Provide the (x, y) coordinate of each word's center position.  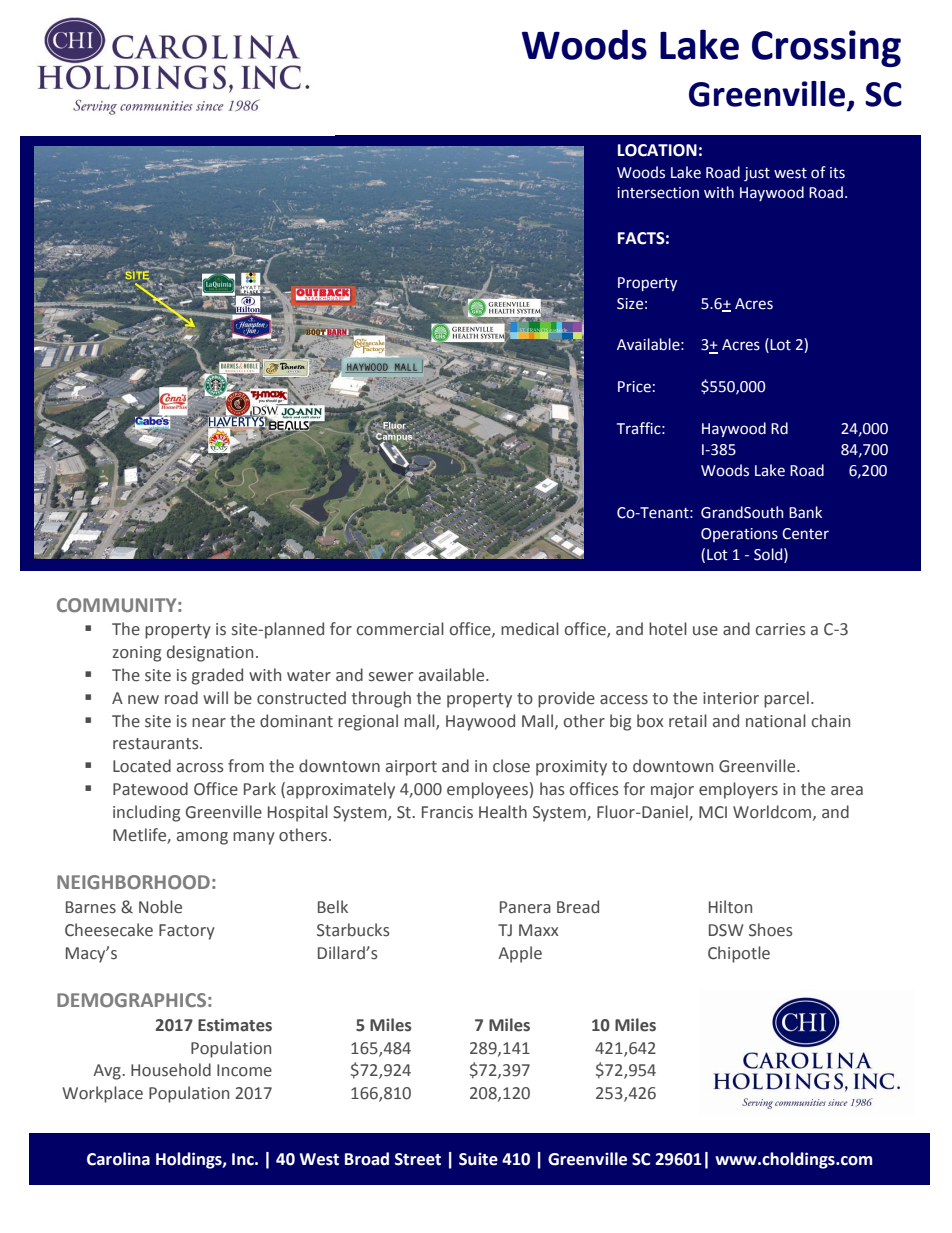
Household (171, 1070)
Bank (805, 512)
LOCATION (657, 150)
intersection (658, 193)
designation (210, 653)
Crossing (826, 48)
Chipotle (739, 954)
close (511, 766)
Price (634, 387)
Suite (478, 1159)
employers (738, 790)
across (200, 768)
